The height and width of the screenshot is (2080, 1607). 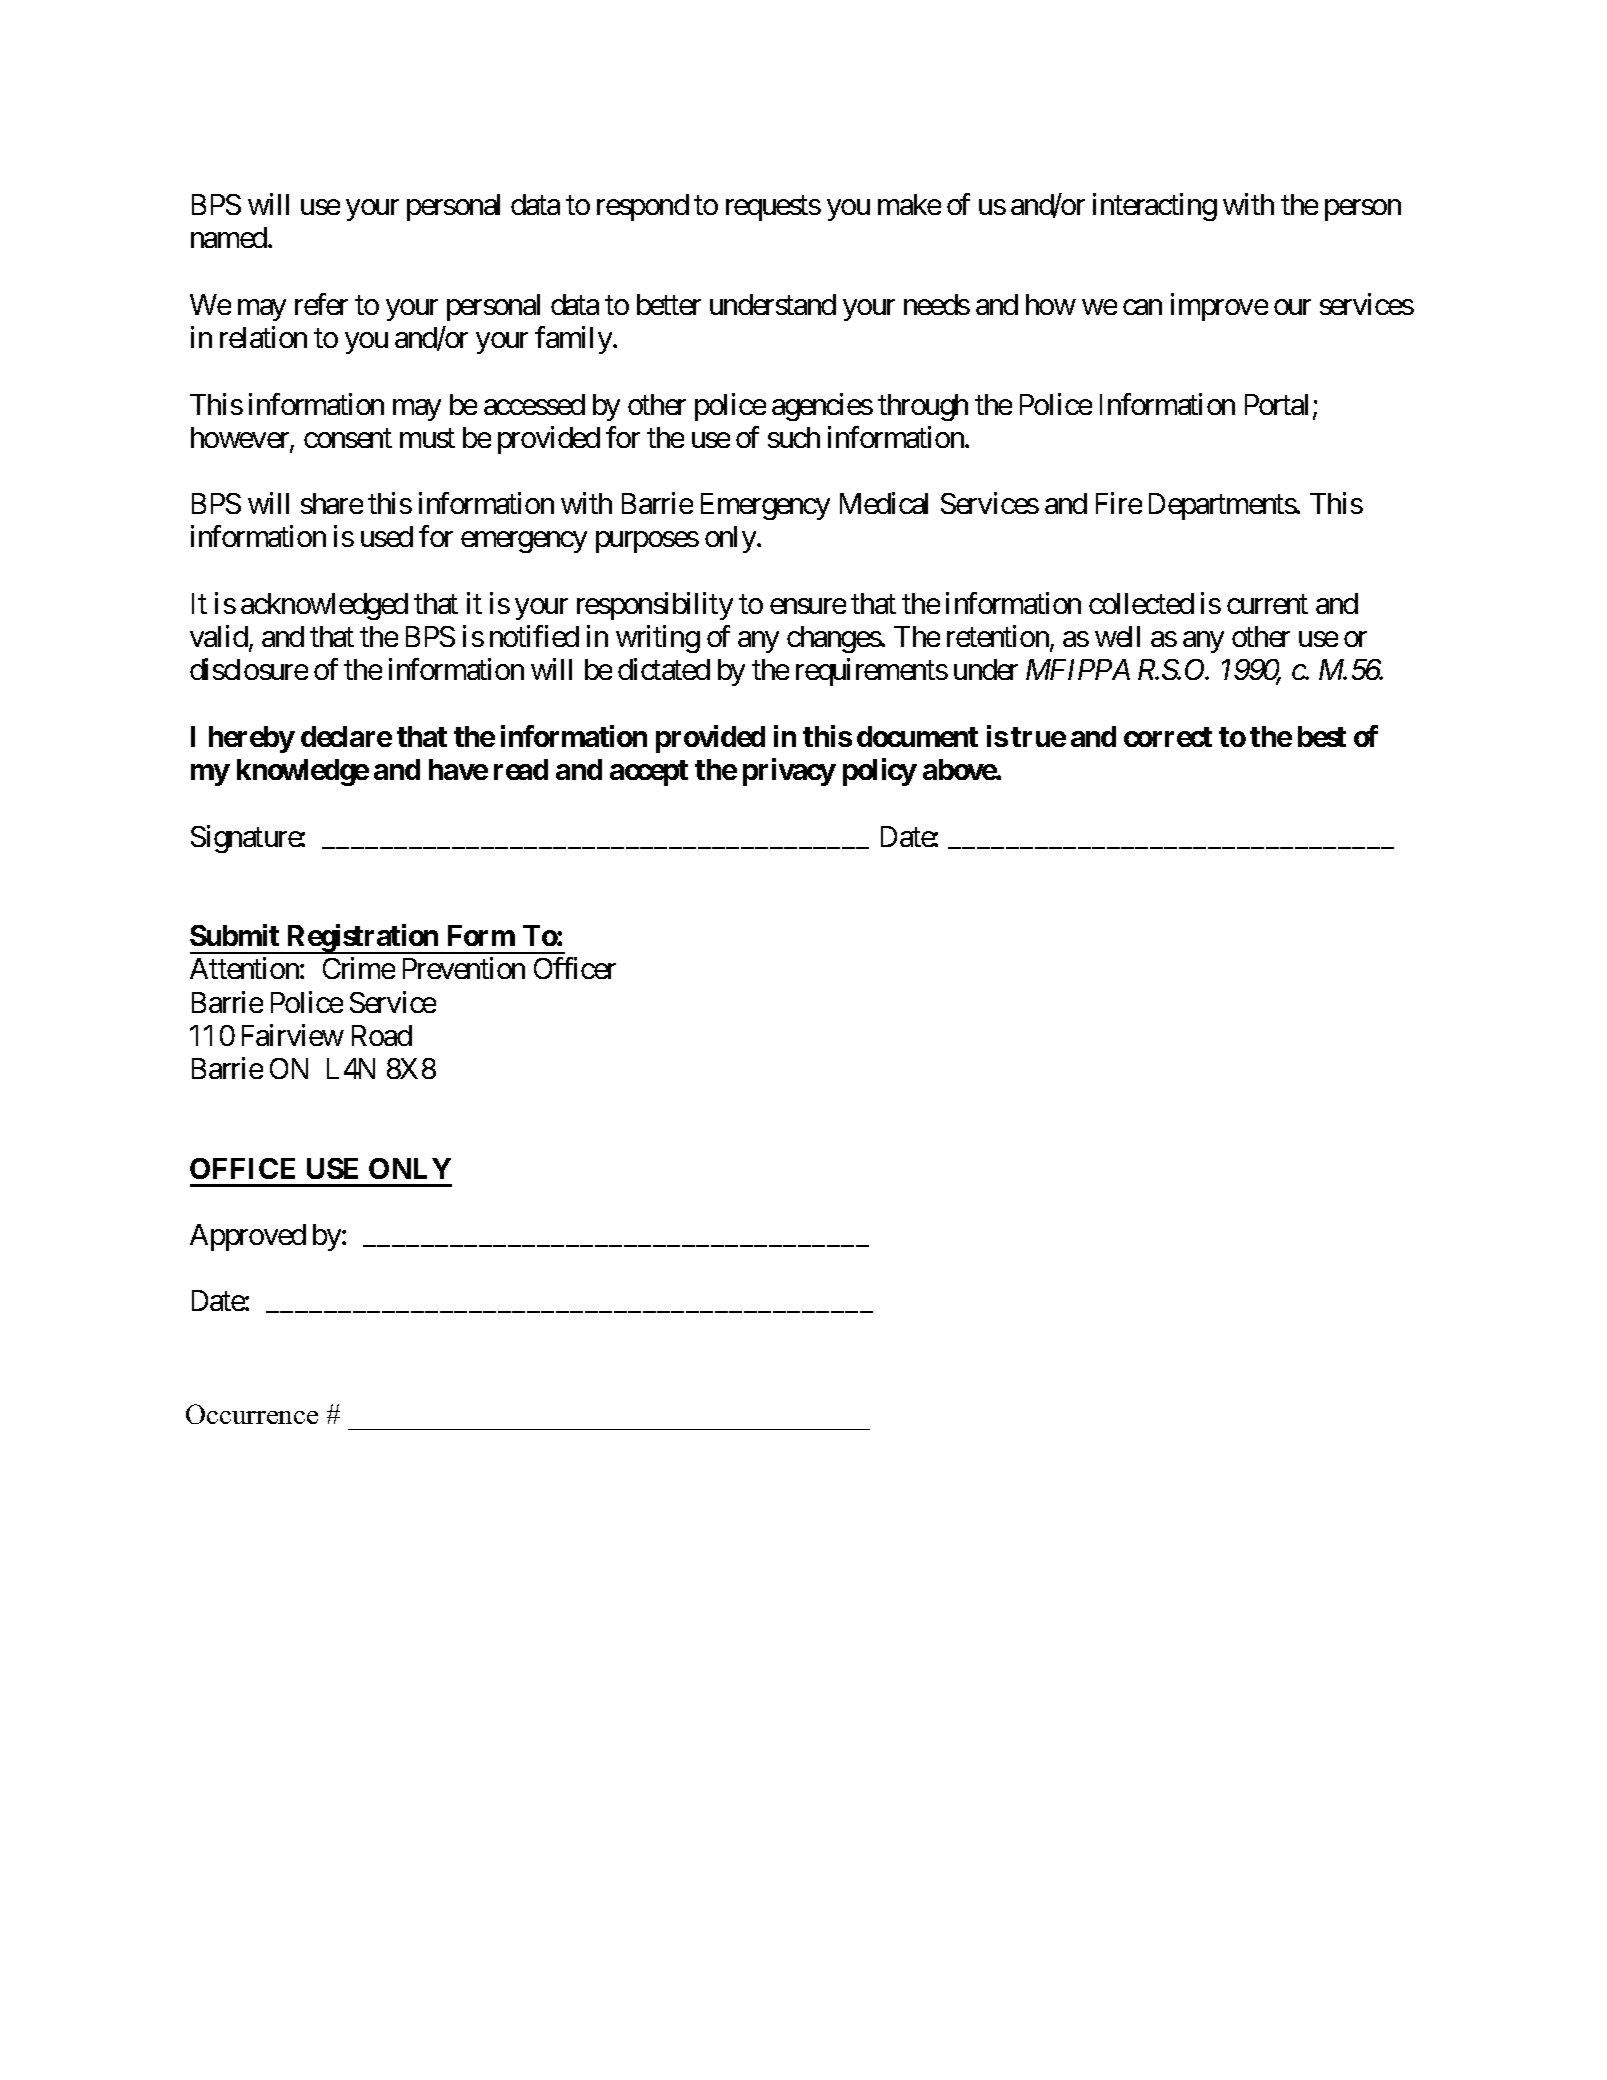 What do you see at coordinates (321, 304) in the screenshot?
I see `refer` at bounding box center [321, 304].
